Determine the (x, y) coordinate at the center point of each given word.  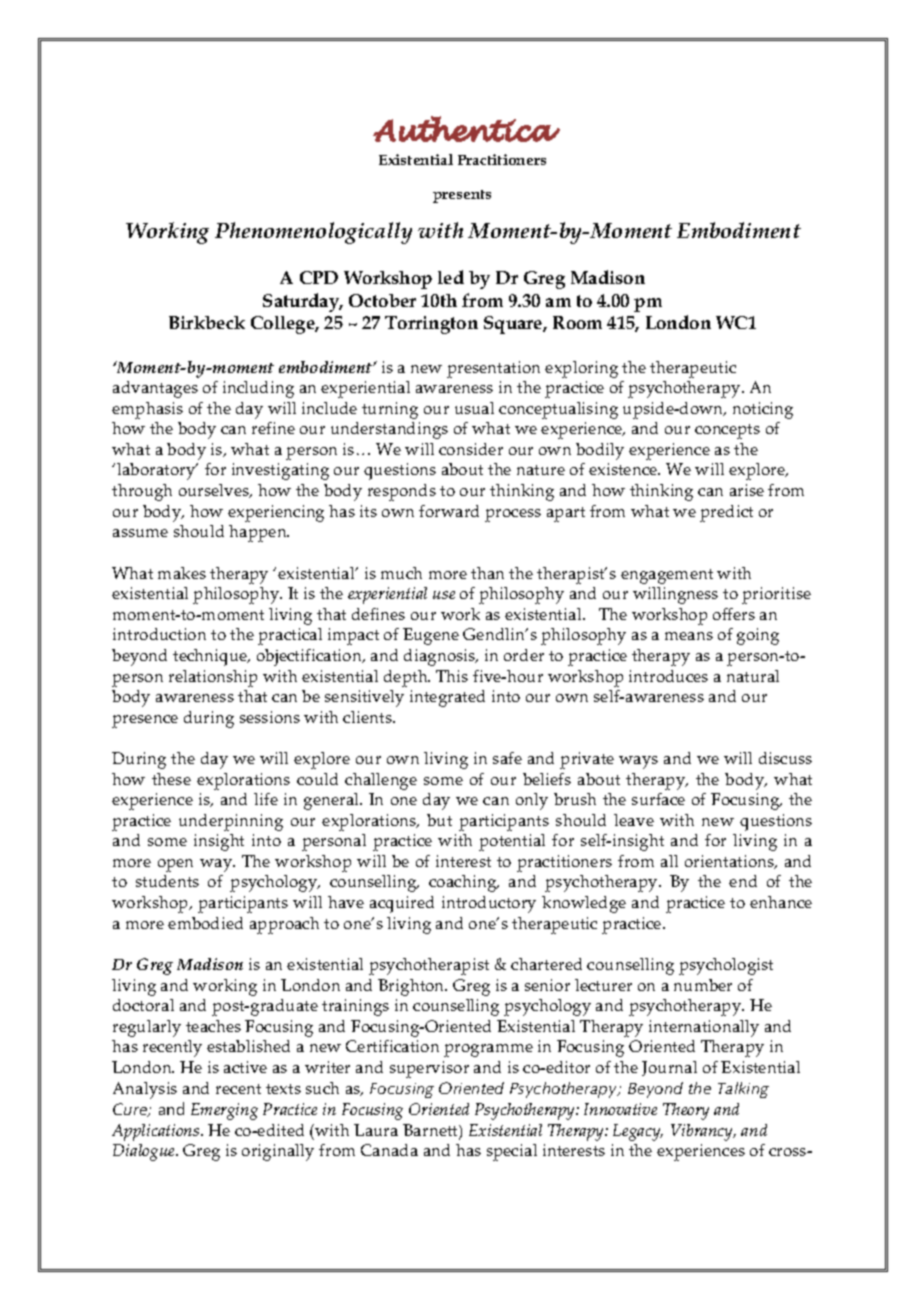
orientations (730, 862)
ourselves (215, 491)
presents (462, 196)
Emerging (224, 1111)
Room (577, 322)
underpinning (231, 822)
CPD (319, 277)
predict (726, 513)
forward (449, 511)
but (439, 820)
